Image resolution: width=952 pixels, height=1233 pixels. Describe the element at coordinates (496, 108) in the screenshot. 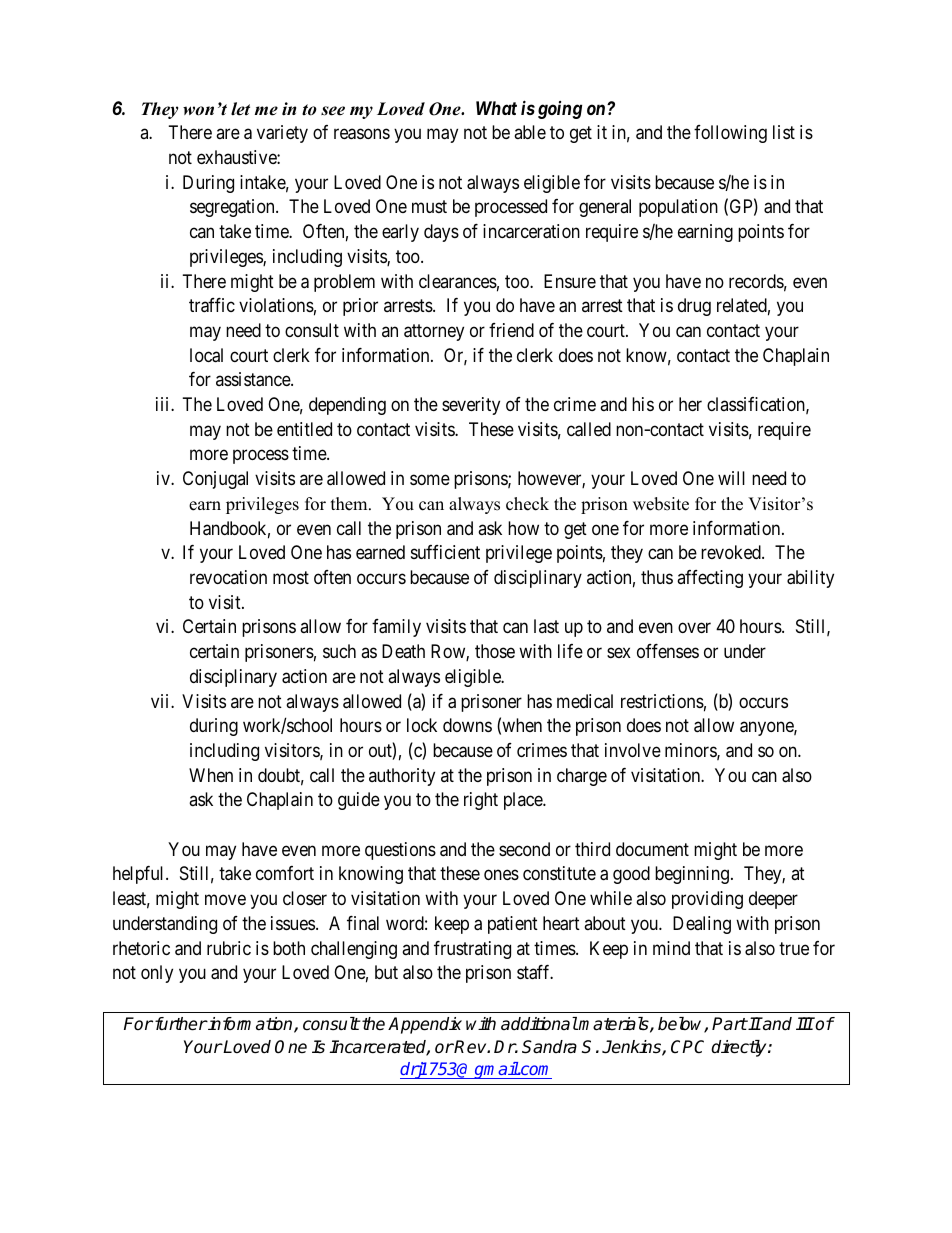

I see `What` at that location.
